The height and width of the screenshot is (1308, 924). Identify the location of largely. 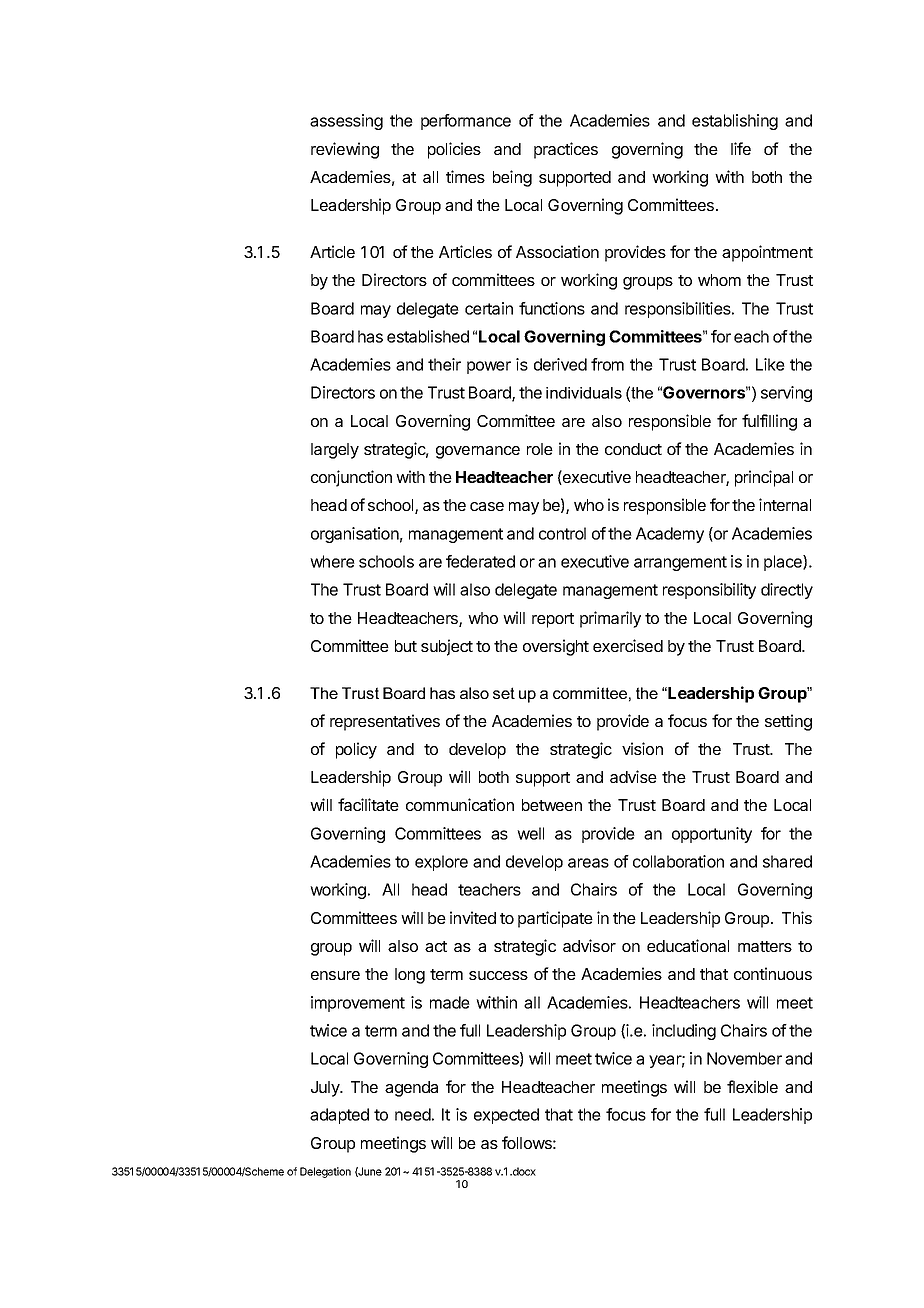
(335, 451).
